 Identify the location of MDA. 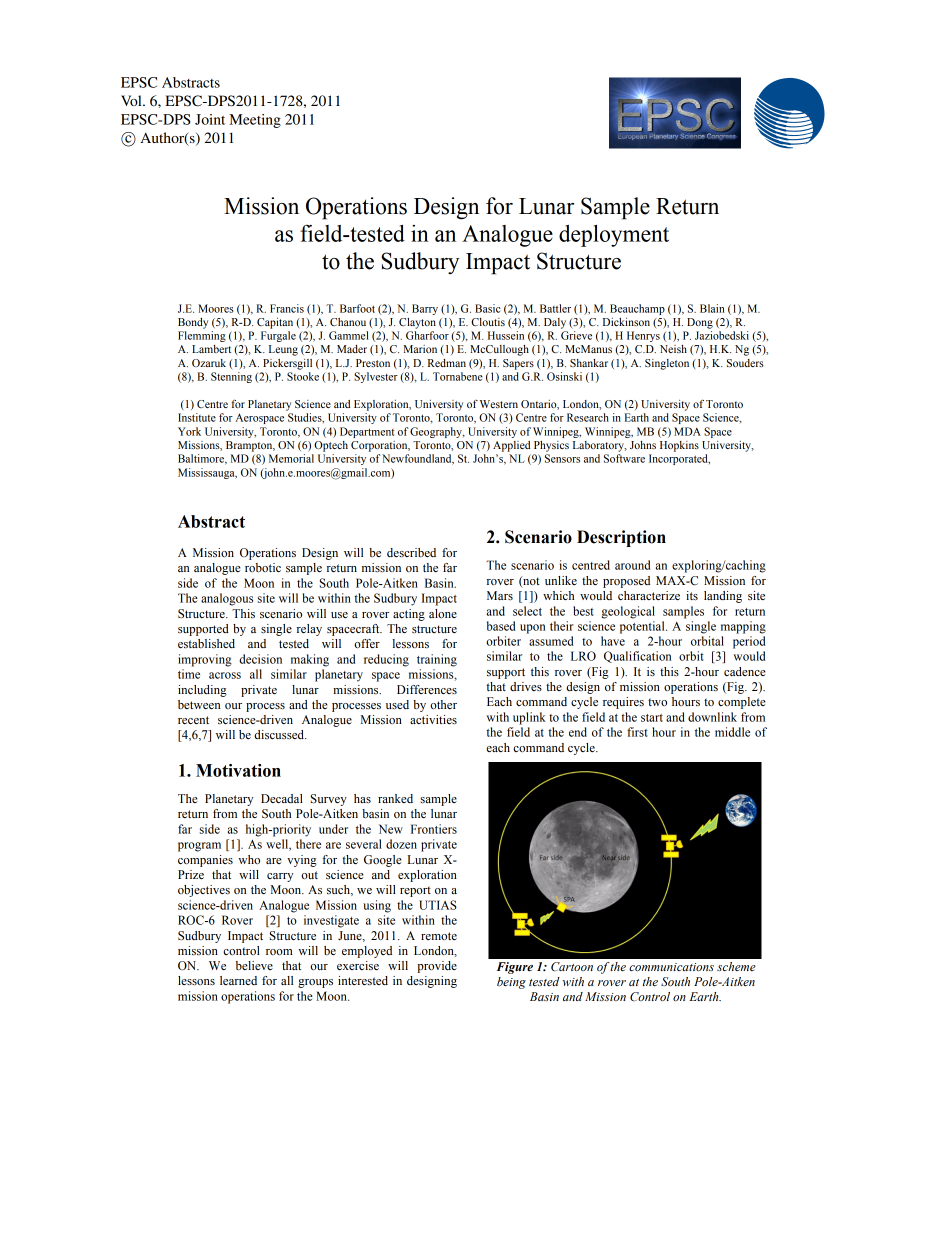
(687, 431).
